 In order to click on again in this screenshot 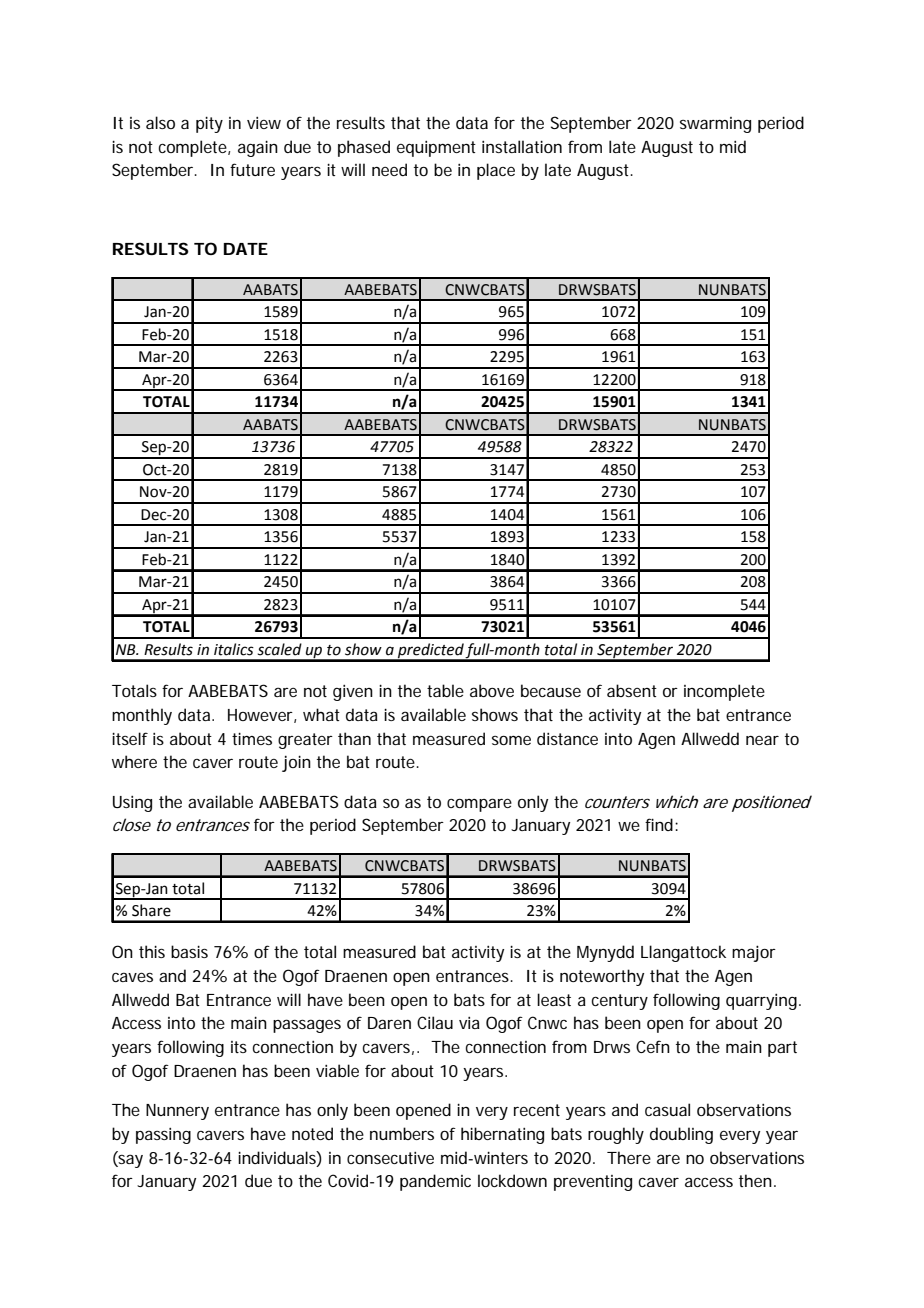, I will do `click(258, 148)`.
